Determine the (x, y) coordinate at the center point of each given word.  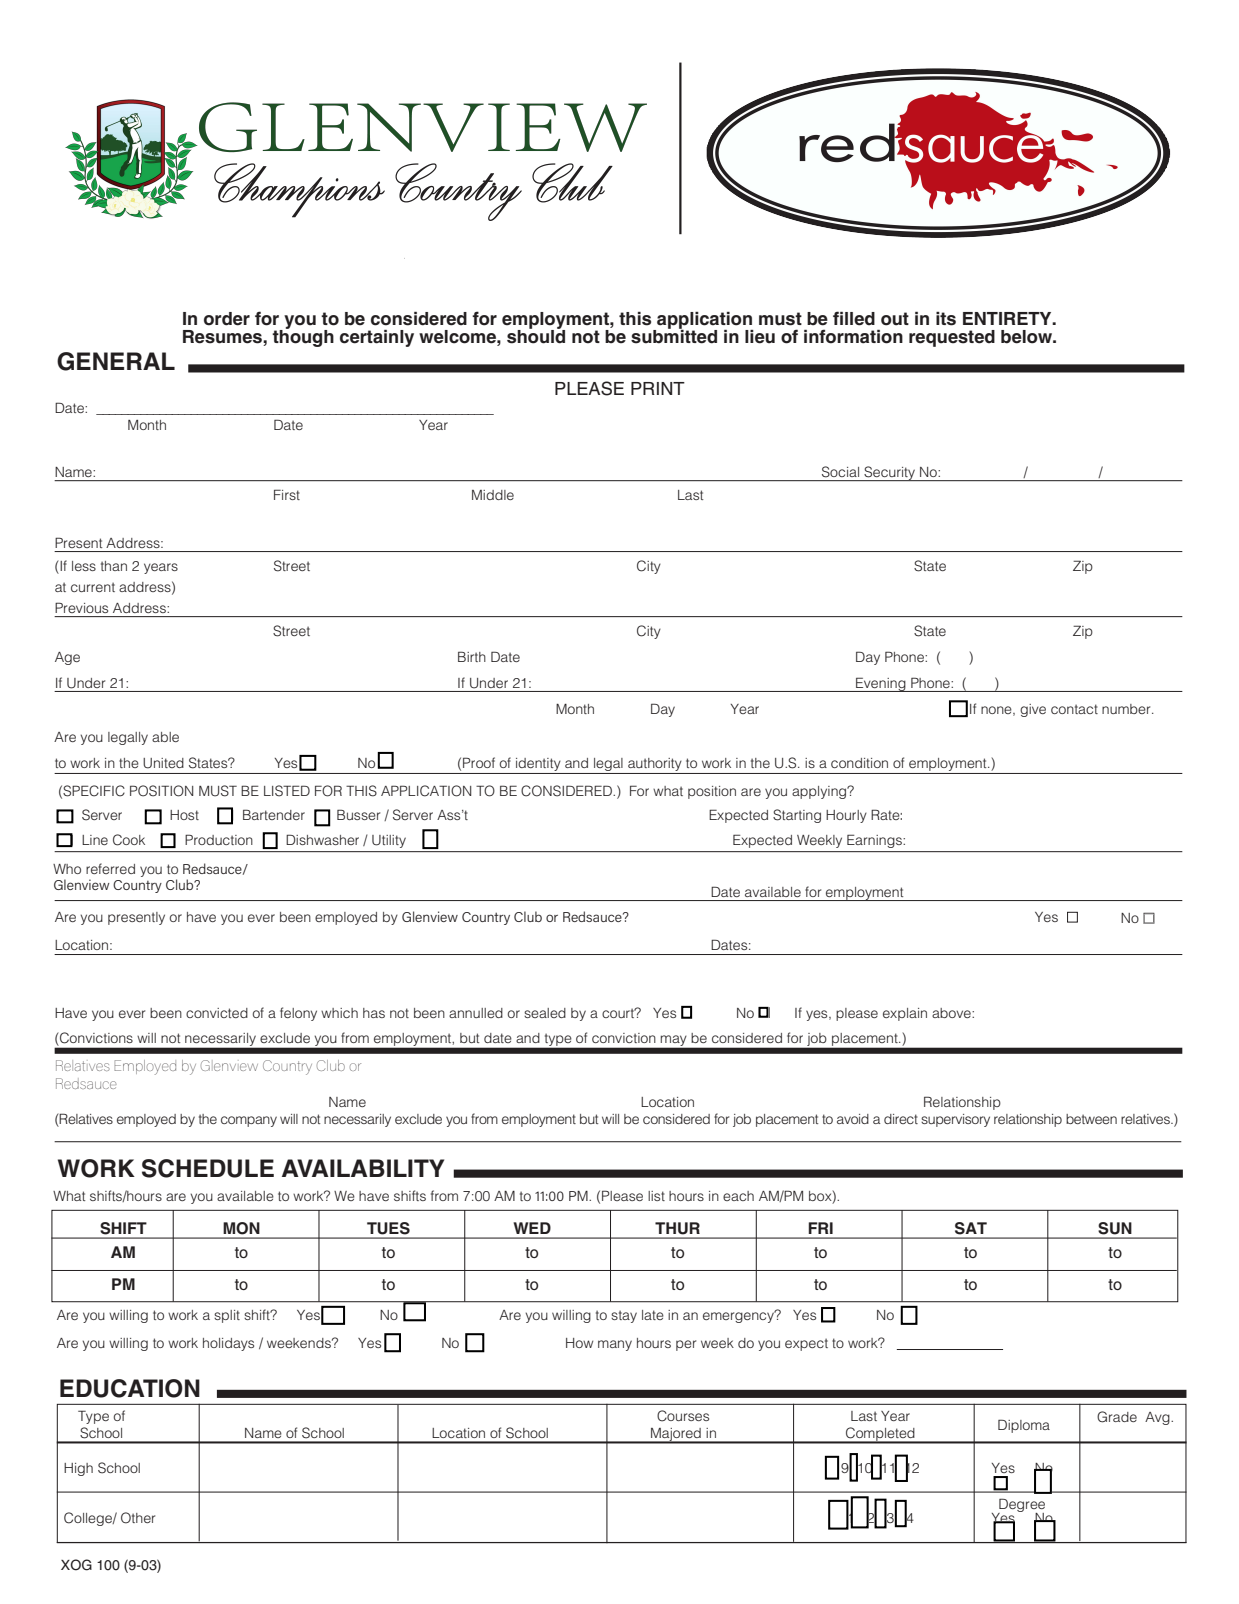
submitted (674, 335)
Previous (81, 607)
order (227, 319)
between (1091, 1119)
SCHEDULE (208, 1168)
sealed (545, 1013)
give (1033, 710)
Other (138, 1518)
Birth (472, 656)
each (738, 1196)
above (952, 1013)
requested (952, 338)
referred (110, 868)
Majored (676, 1435)
